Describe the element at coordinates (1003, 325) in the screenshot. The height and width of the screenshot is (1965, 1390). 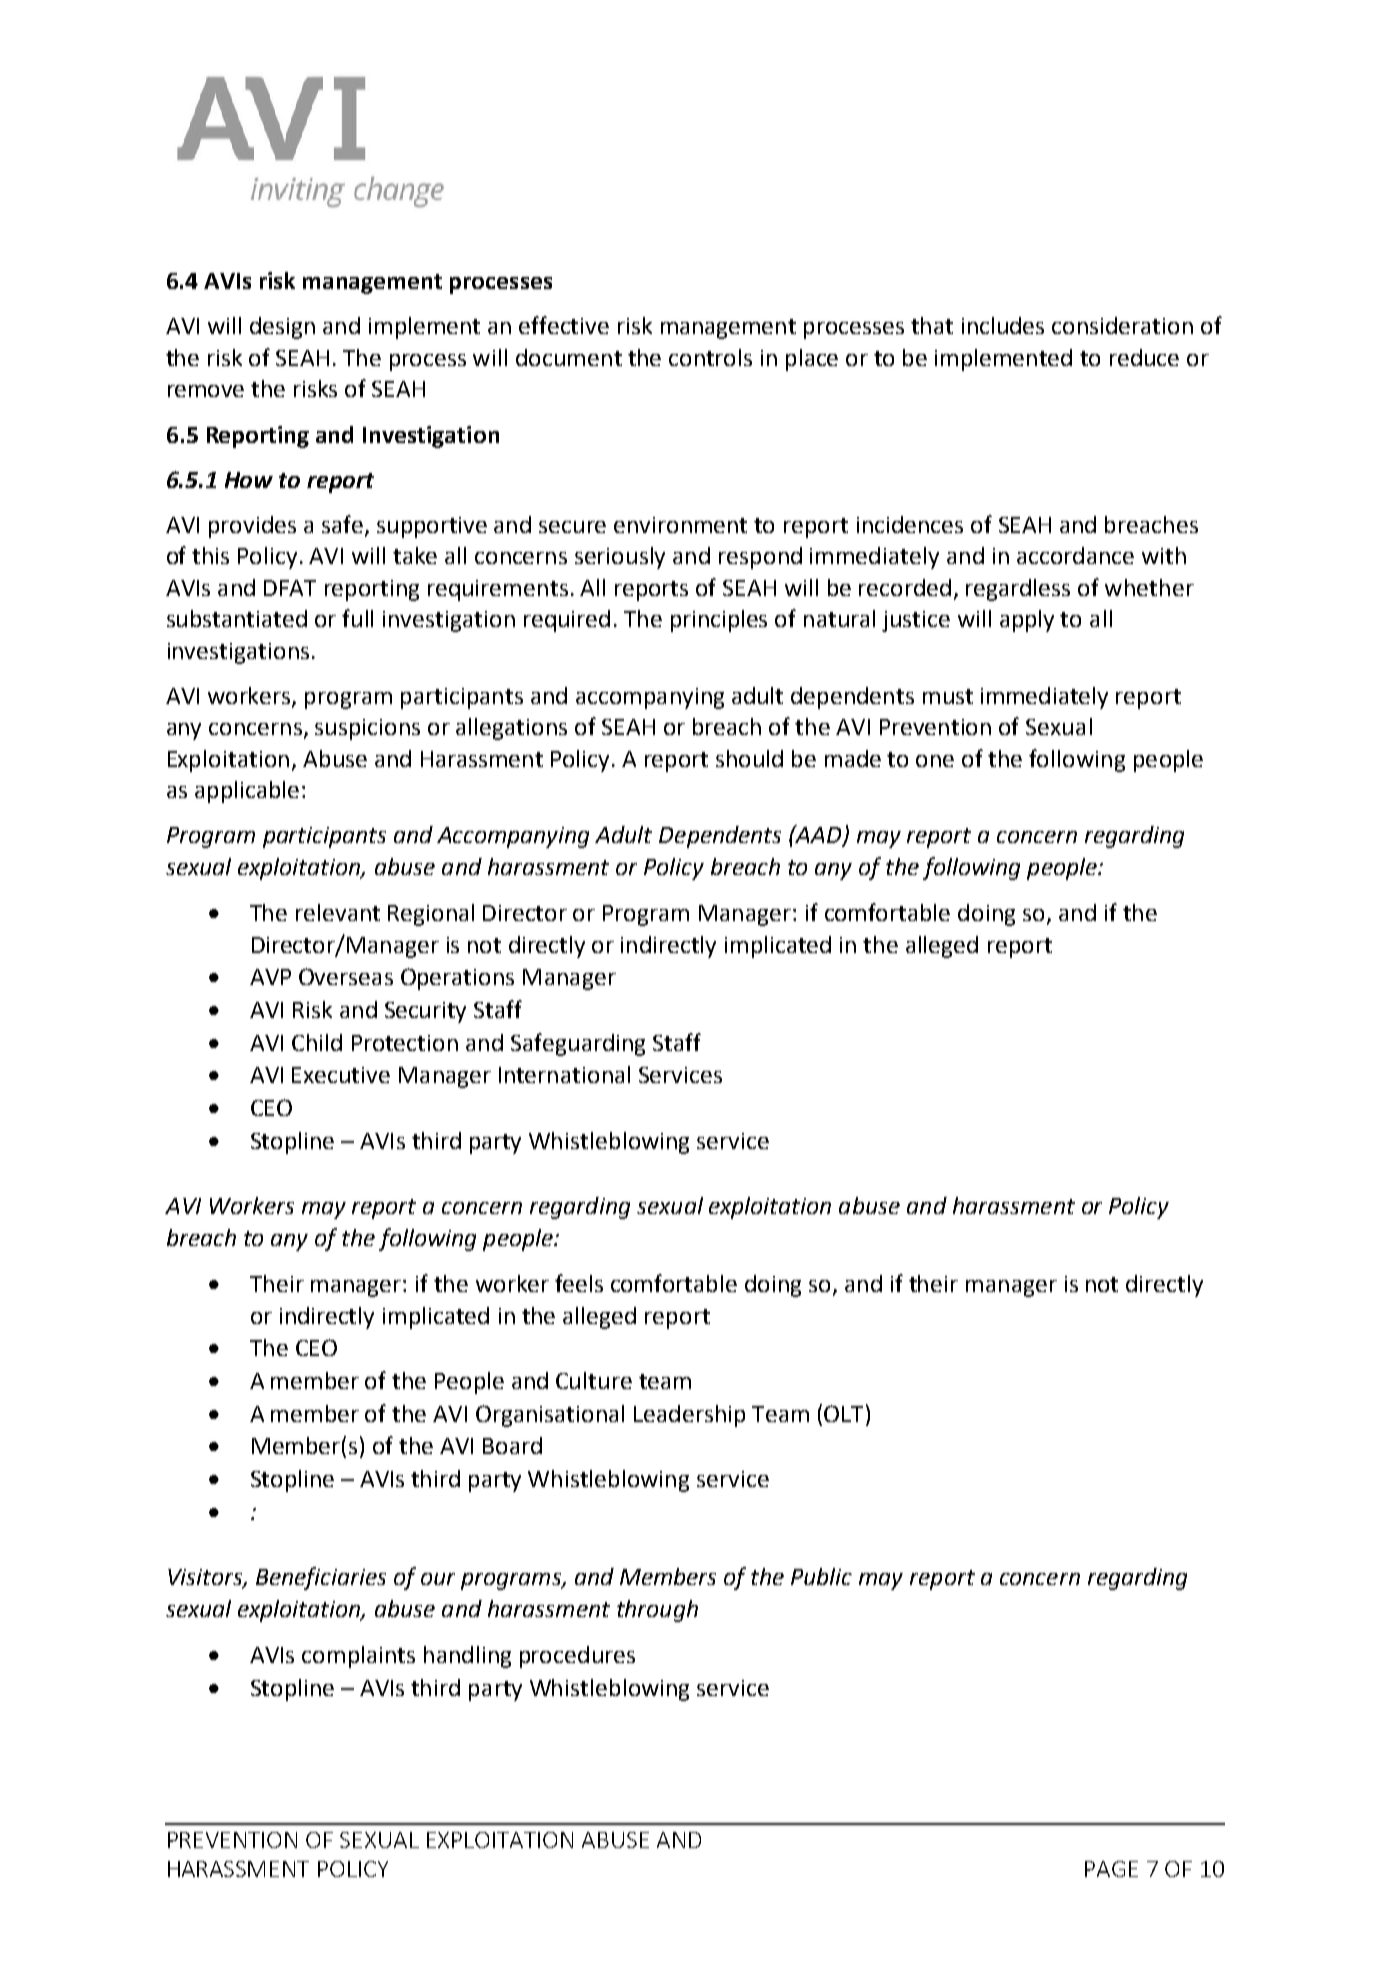
I see `includes` at that location.
